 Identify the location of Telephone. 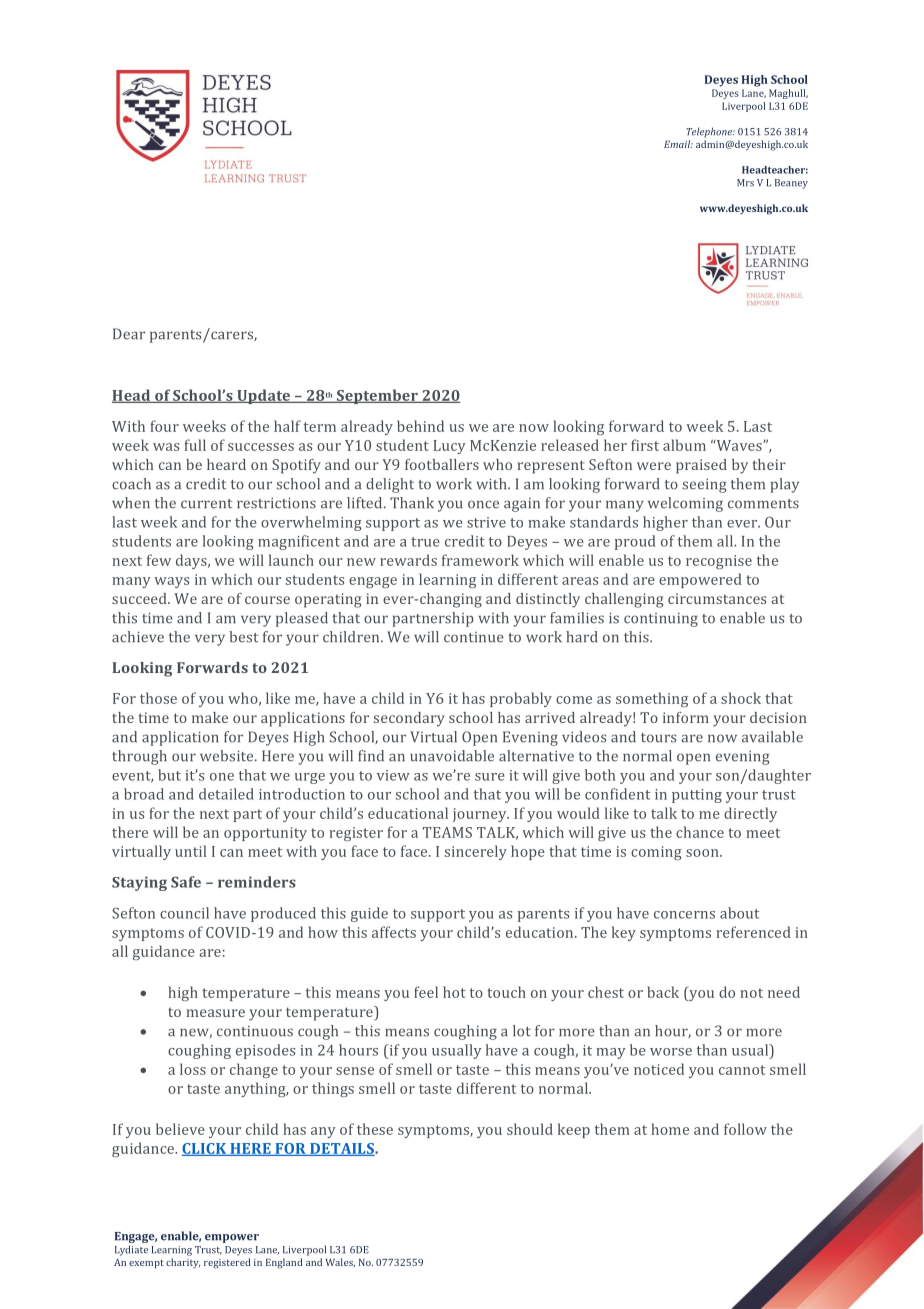
(710, 132).
